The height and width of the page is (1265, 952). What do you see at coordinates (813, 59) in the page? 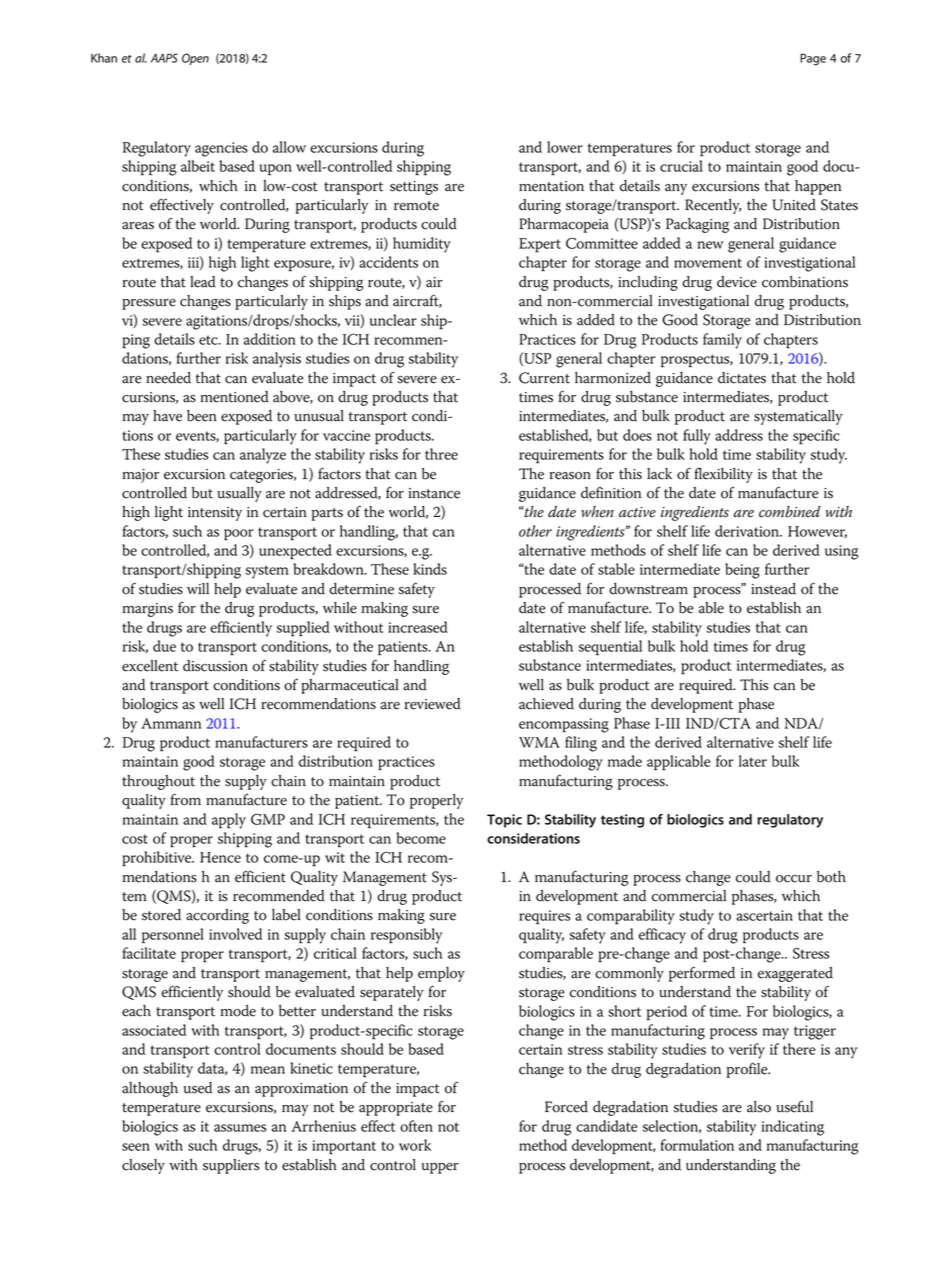
I see `Page` at bounding box center [813, 59].
